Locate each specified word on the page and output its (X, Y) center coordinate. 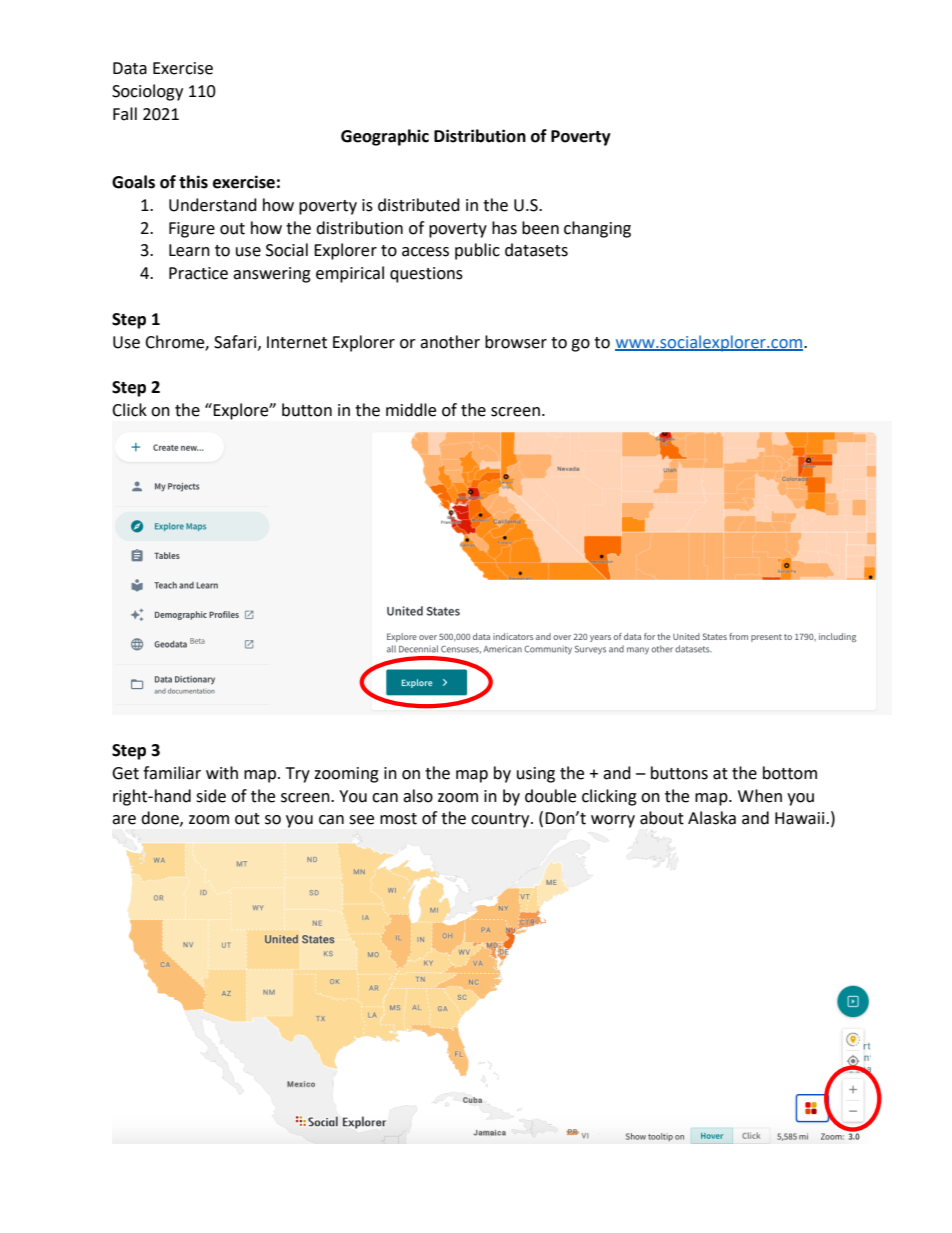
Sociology (147, 92)
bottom (790, 773)
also (418, 796)
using (536, 775)
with (222, 773)
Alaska (712, 818)
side (211, 796)
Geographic (385, 137)
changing (597, 229)
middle (411, 410)
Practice (198, 273)
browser (516, 342)
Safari (236, 342)
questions (426, 275)
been (540, 228)
